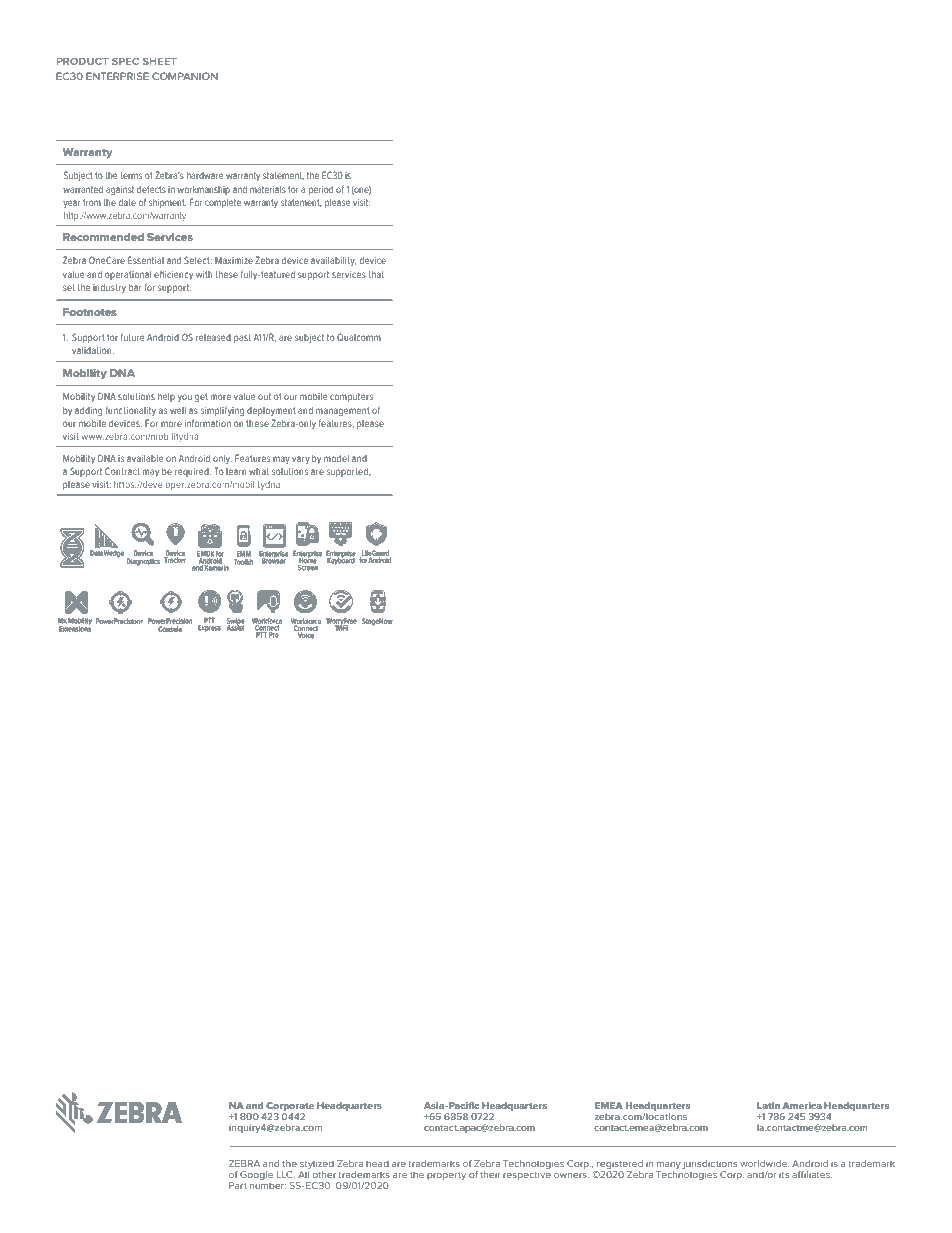 The height and width of the page is (1233, 952). What do you see at coordinates (145, 458) in the page?
I see `available` at bounding box center [145, 458].
